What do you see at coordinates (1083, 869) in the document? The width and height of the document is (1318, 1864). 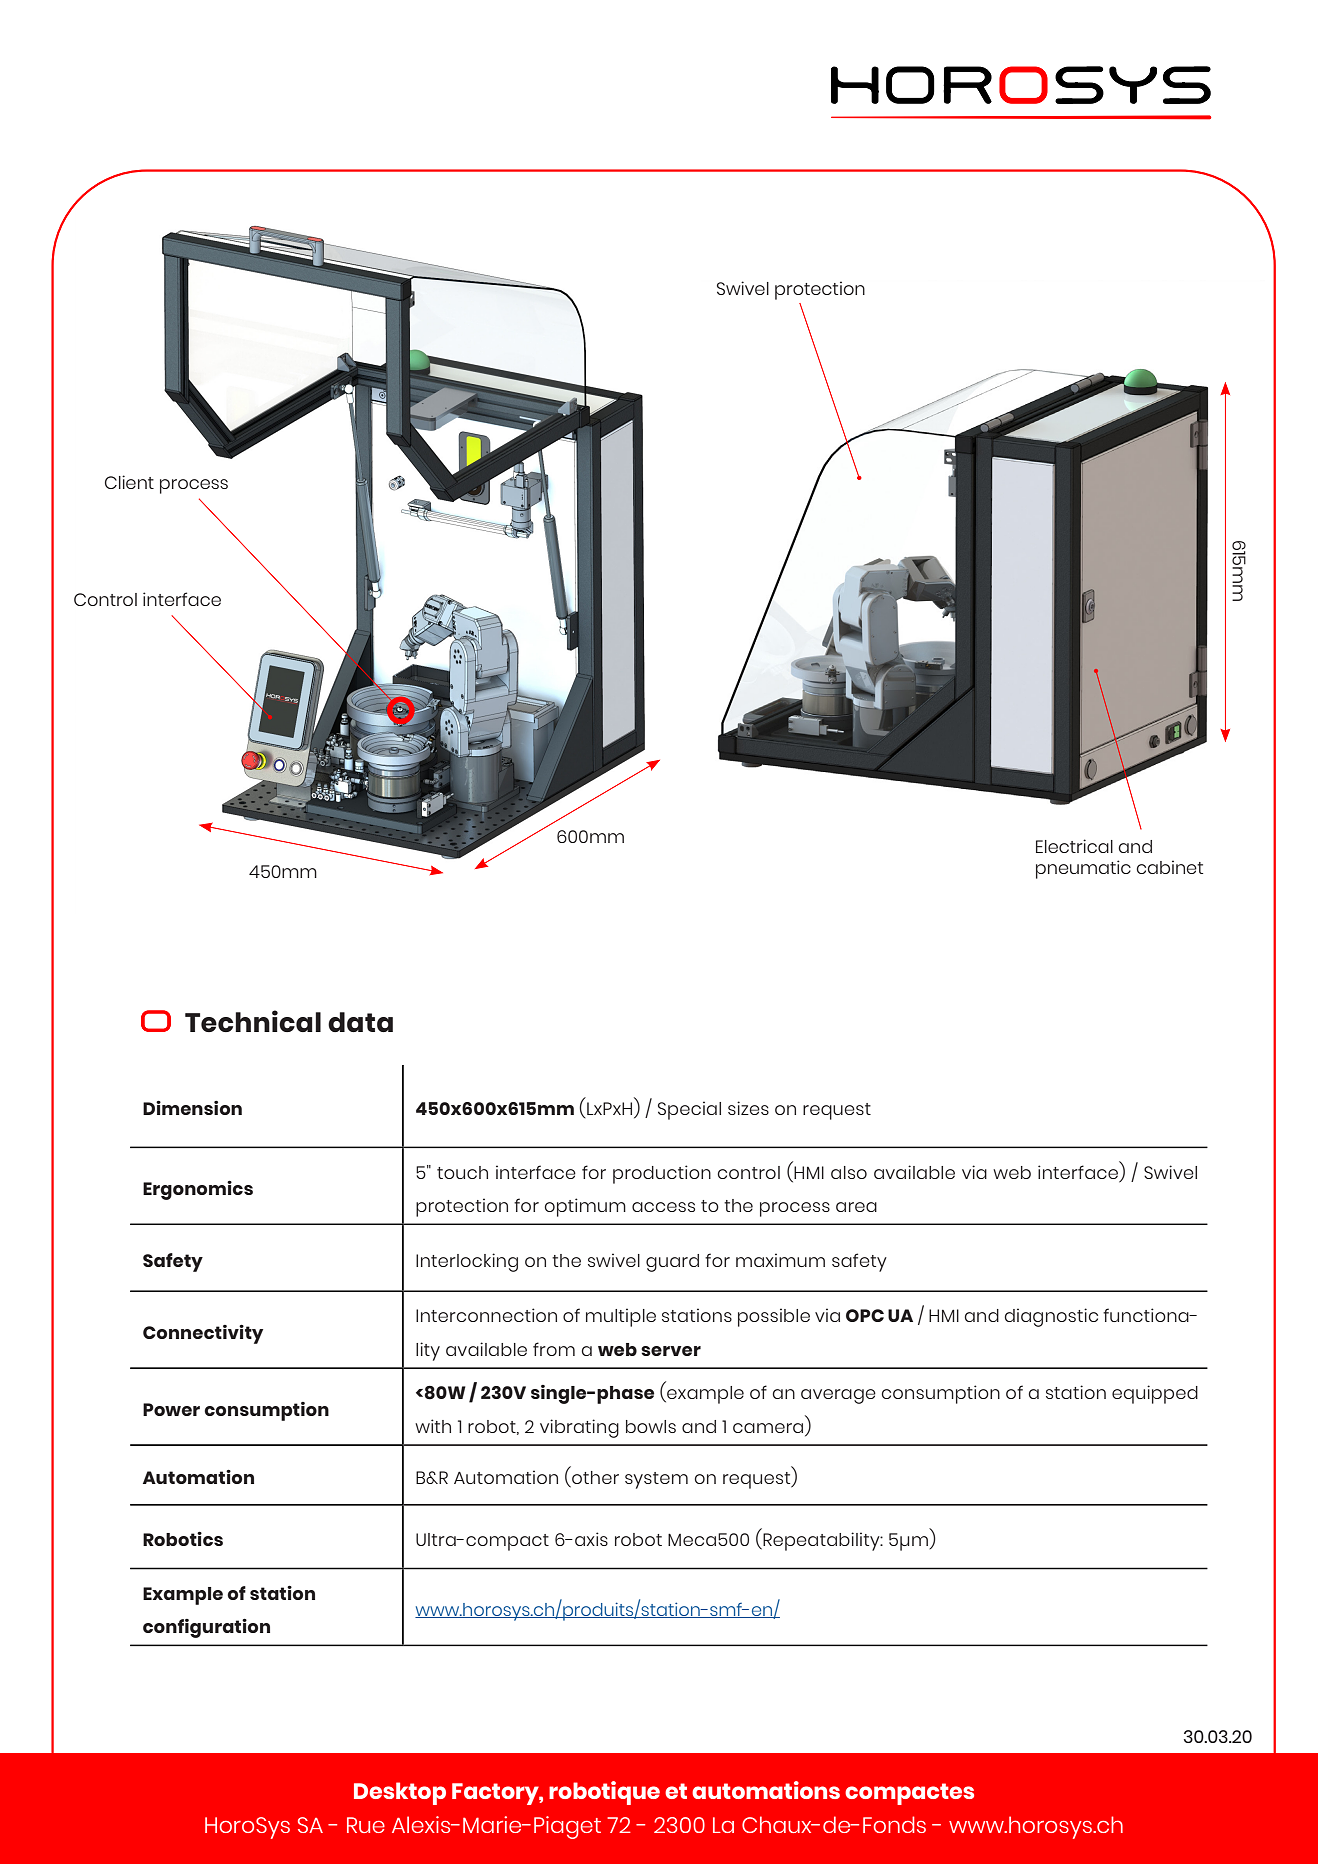 I see `pneumatic` at bounding box center [1083, 869].
